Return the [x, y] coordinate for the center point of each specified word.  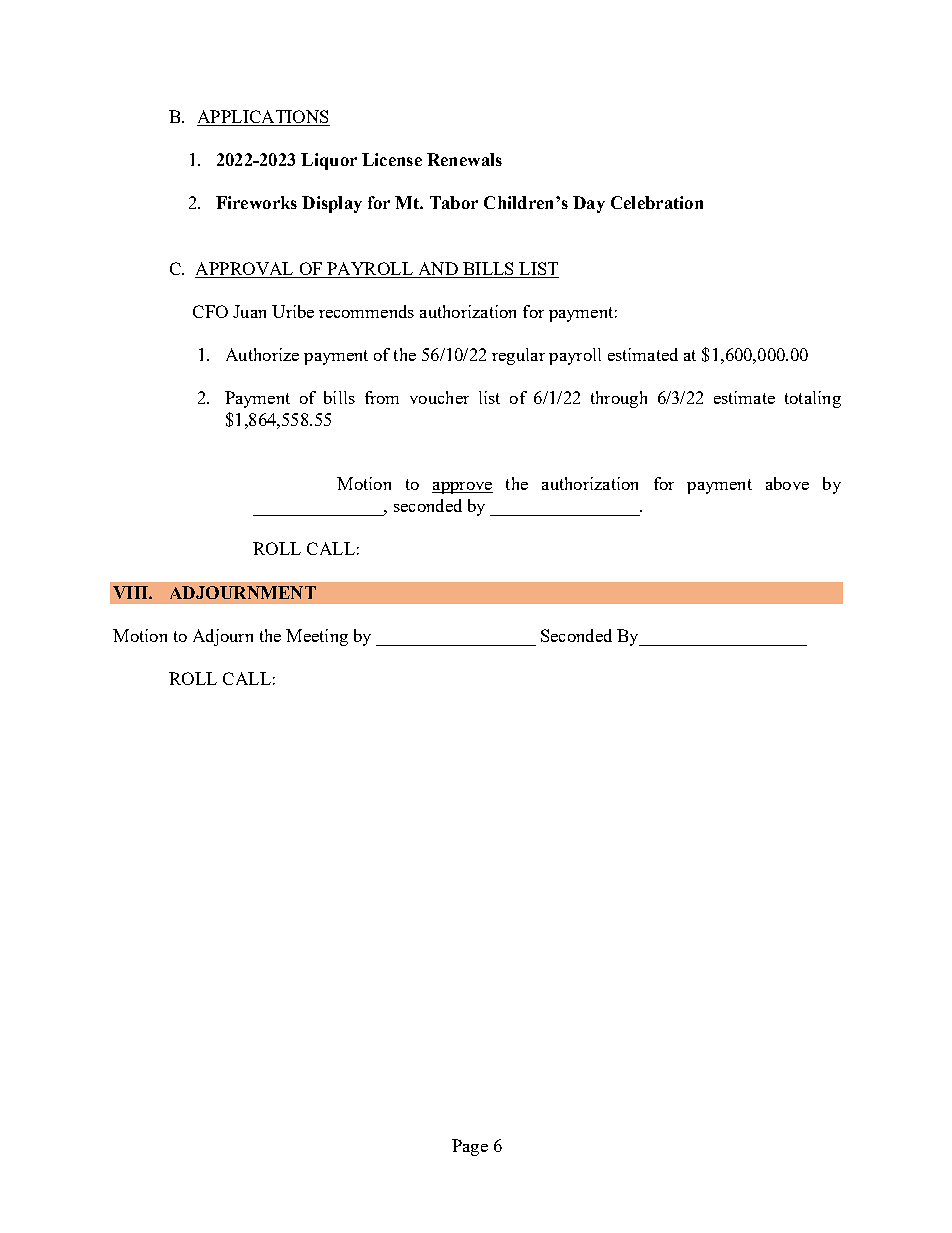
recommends [366, 311]
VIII [131, 592]
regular [518, 356]
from [382, 397]
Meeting [317, 637]
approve [462, 488]
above [787, 483]
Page [470, 1147]
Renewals [464, 159]
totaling [813, 399]
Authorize [262, 354]
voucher [439, 397]
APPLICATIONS [263, 118]
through [619, 399]
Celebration [657, 202]
